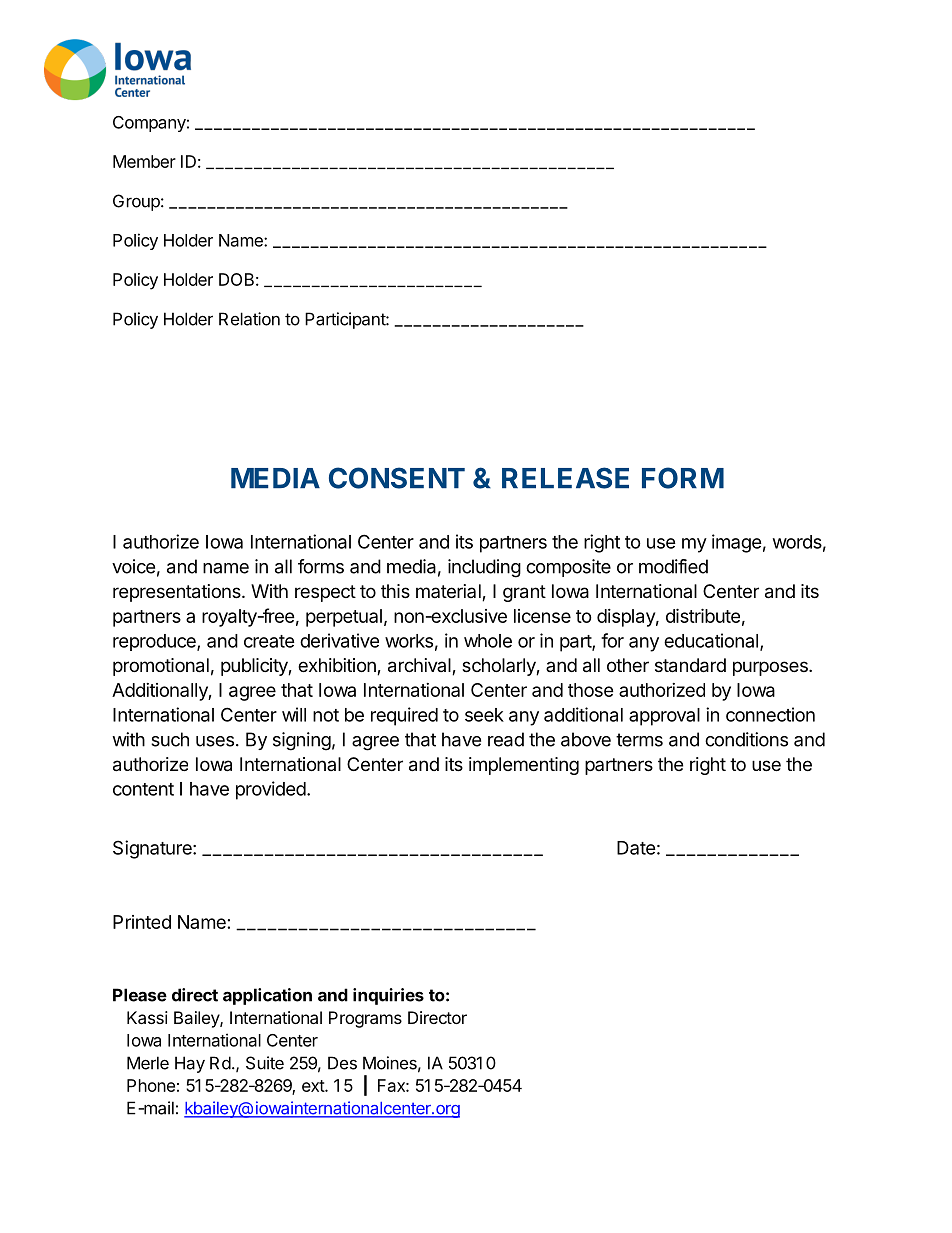 The width and height of the screenshot is (952, 1233). I want to click on RELEASE, so click(565, 478).
